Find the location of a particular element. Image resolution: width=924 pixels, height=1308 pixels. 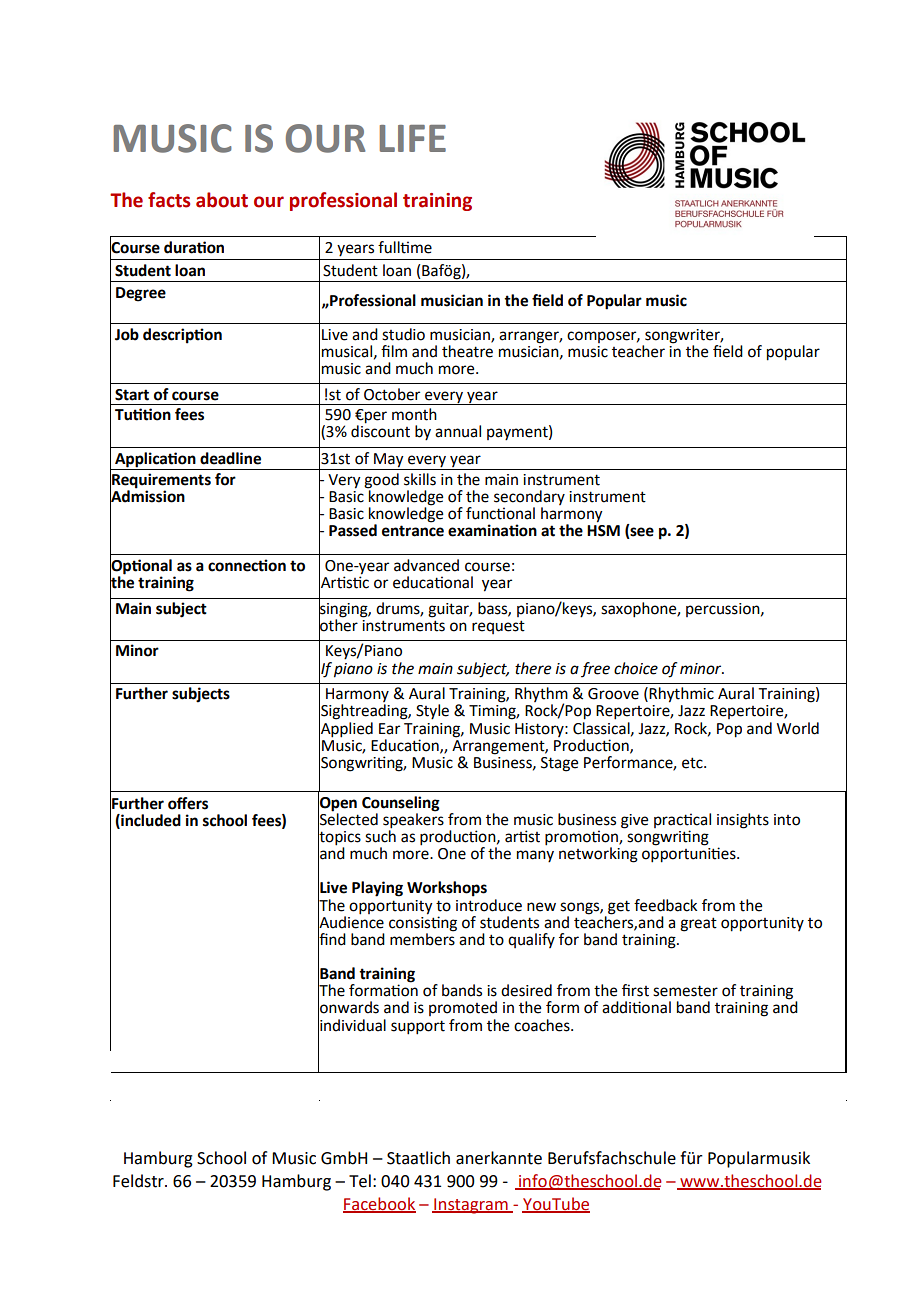

Tel is located at coordinates (360, 1181).
